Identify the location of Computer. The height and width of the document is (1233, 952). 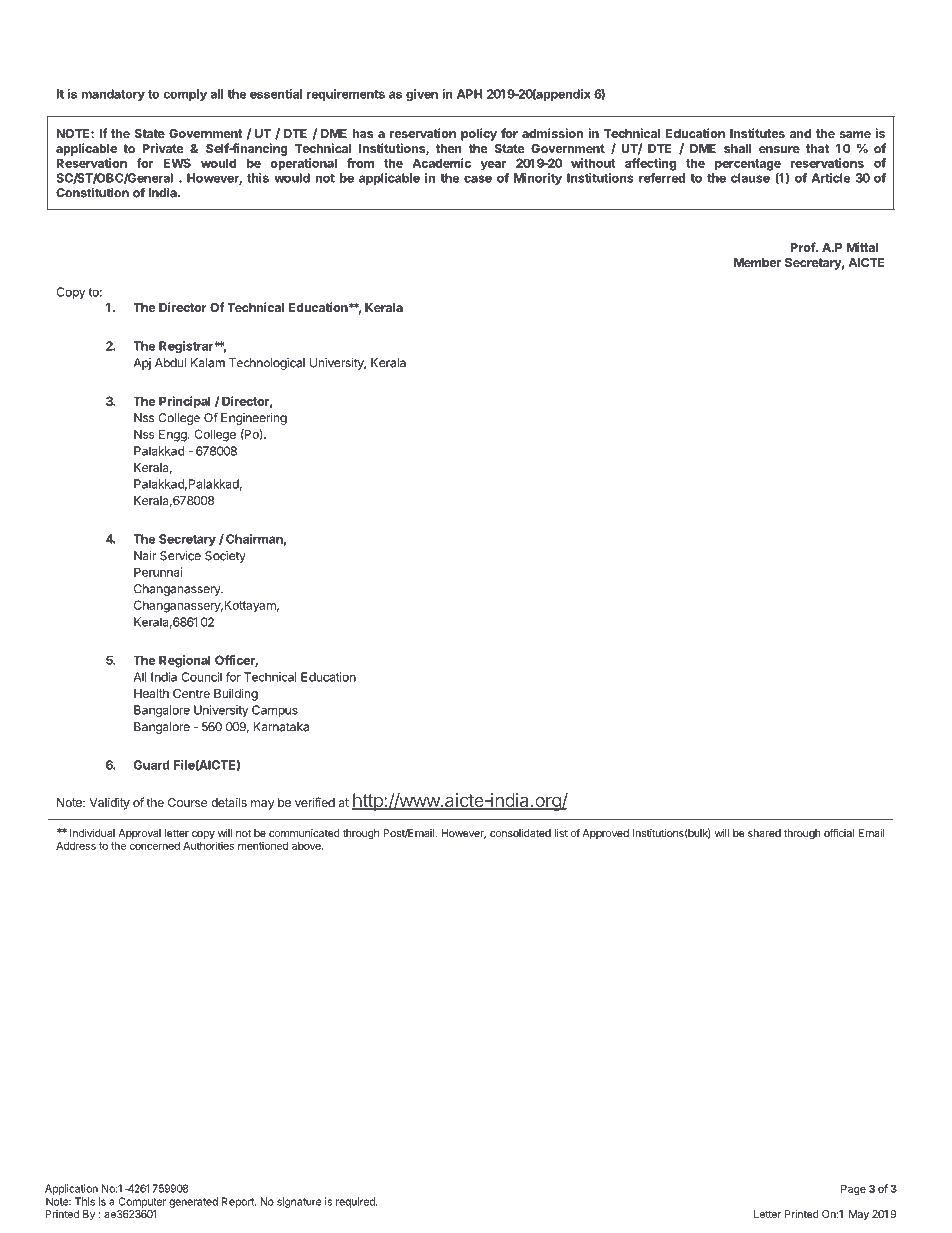
(142, 1202).
